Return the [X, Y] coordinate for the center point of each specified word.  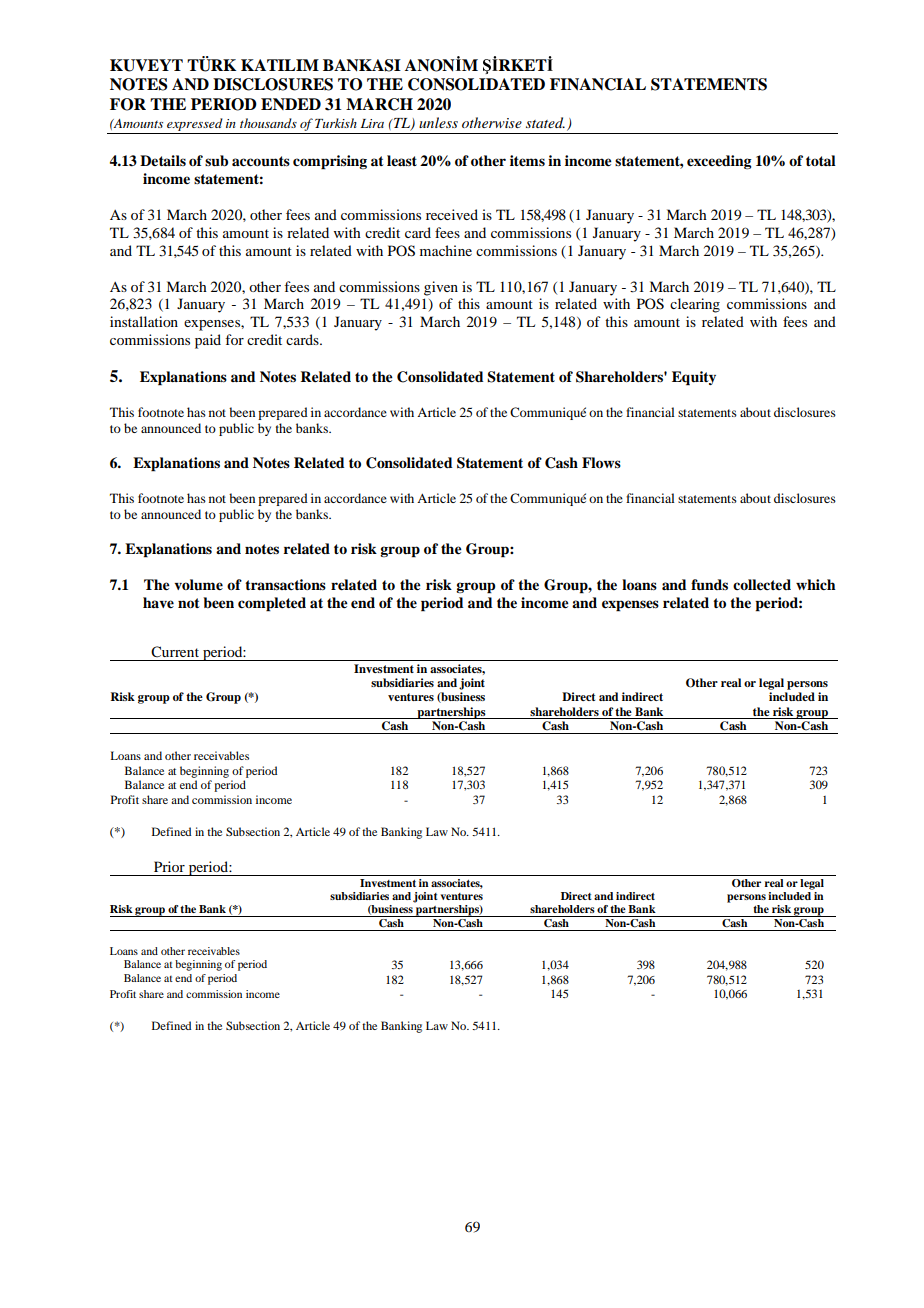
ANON [431, 65]
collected [762, 584]
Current [175, 652]
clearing [695, 305]
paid [208, 341]
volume [198, 585]
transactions [285, 584]
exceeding [719, 162]
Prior [169, 866]
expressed [195, 126]
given [441, 288]
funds [709, 585]
